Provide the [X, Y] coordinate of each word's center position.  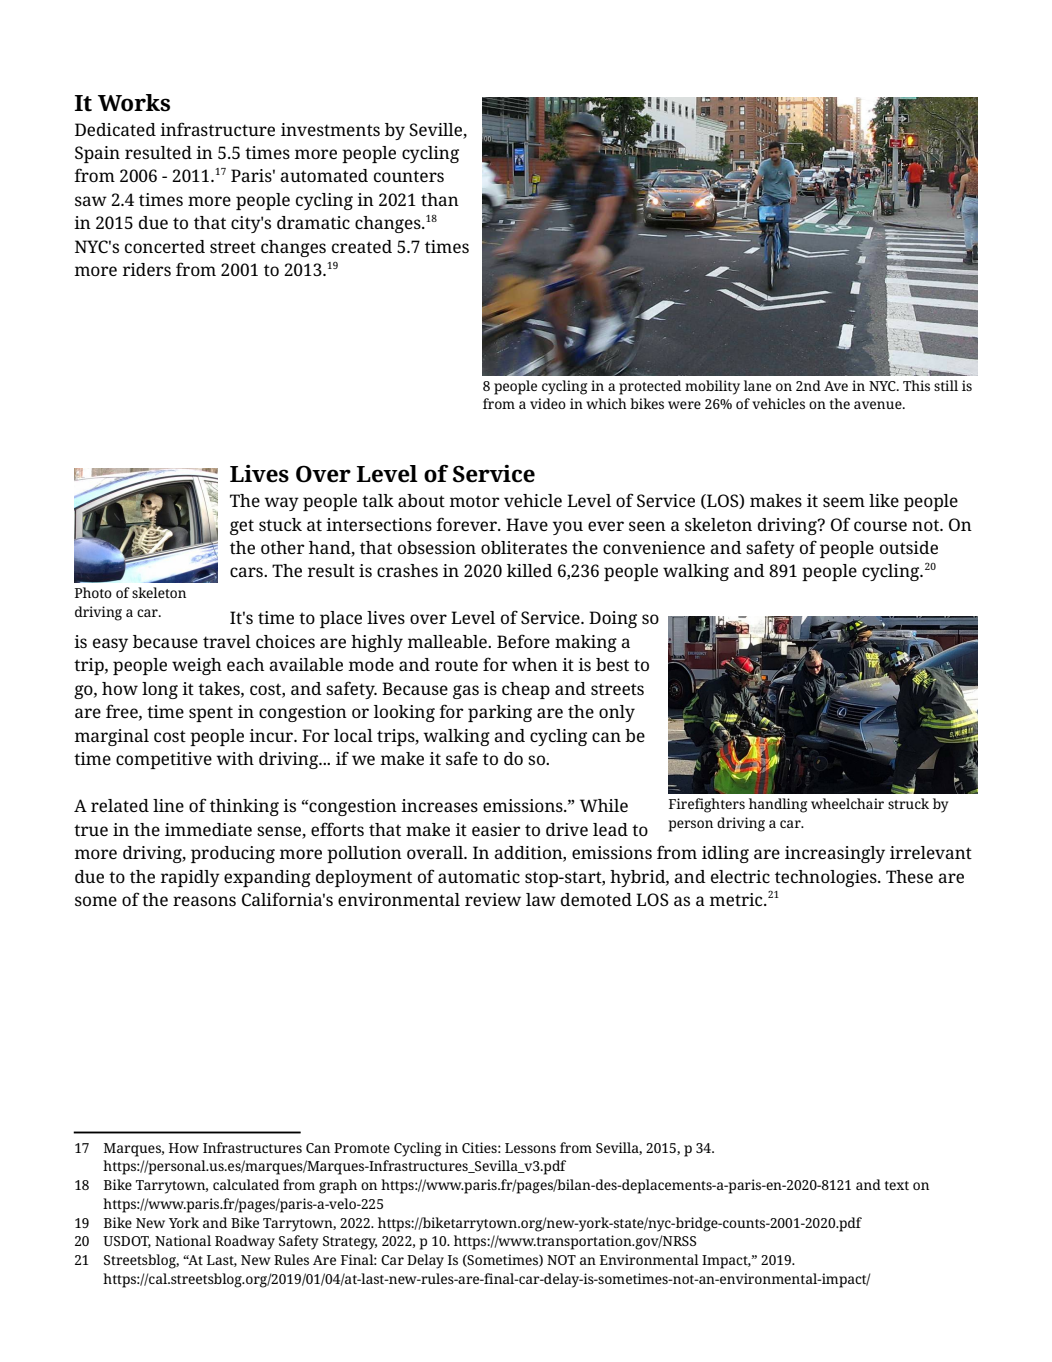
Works [134, 103]
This [916, 385]
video [548, 403]
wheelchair [847, 803]
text [896, 1185]
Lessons [530, 1148]
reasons [204, 901]
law [541, 899]
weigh [197, 666]
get [242, 527]
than [440, 199]
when [535, 664]
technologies [827, 878]
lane [757, 385]
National [183, 1240]
